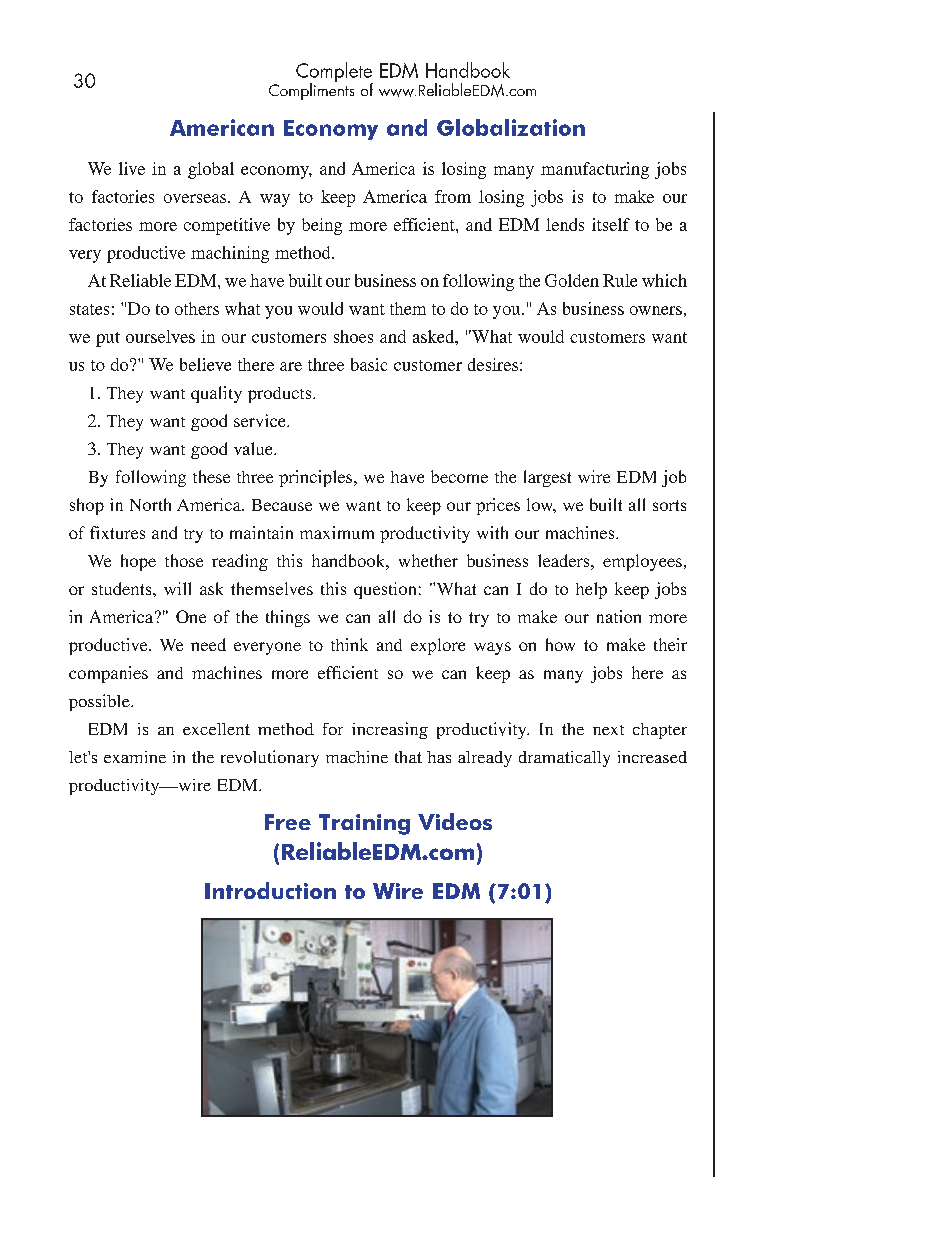 The image size is (952, 1233). I want to click on live, so click(132, 168).
